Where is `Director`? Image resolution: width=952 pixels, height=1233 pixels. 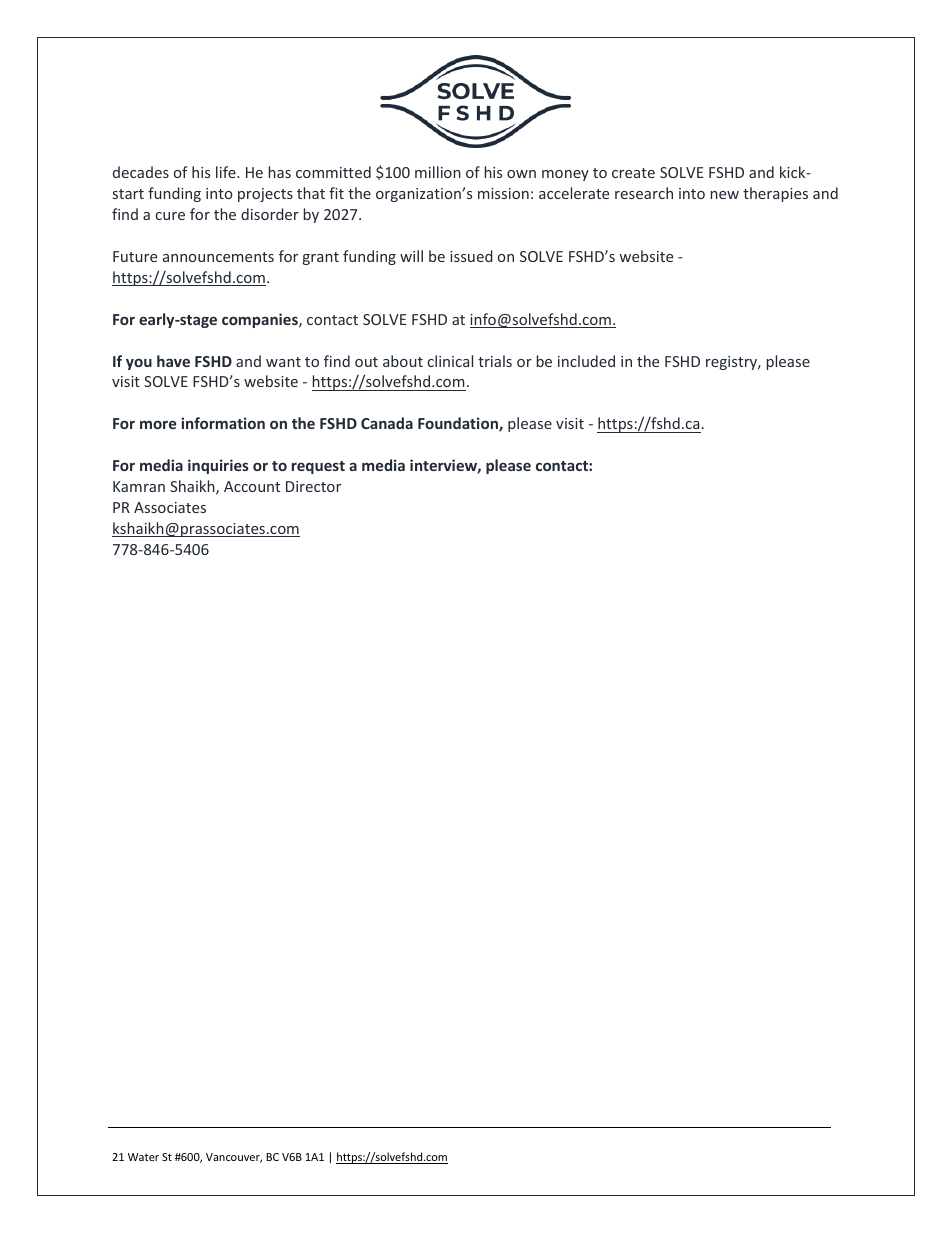
Director is located at coordinates (313, 486).
